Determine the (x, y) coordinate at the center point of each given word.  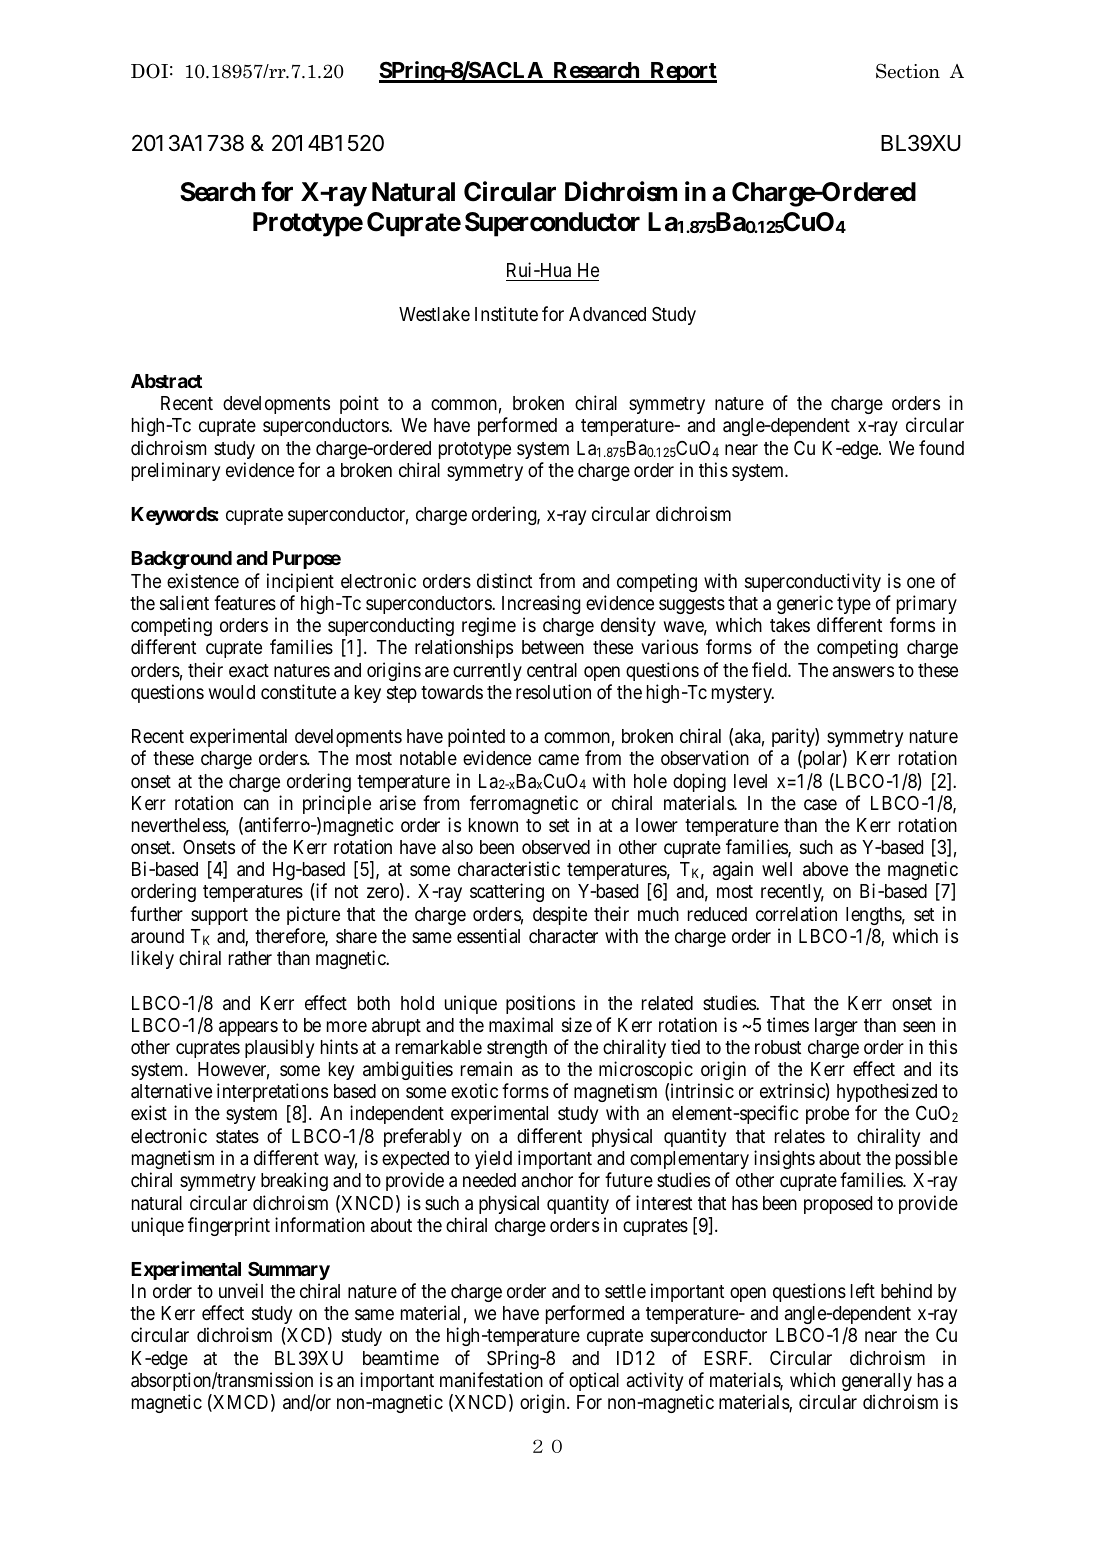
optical (594, 1381)
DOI (149, 71)
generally (877, 1382)
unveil (241, 1290)
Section (908, 71)
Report (682, 72)
